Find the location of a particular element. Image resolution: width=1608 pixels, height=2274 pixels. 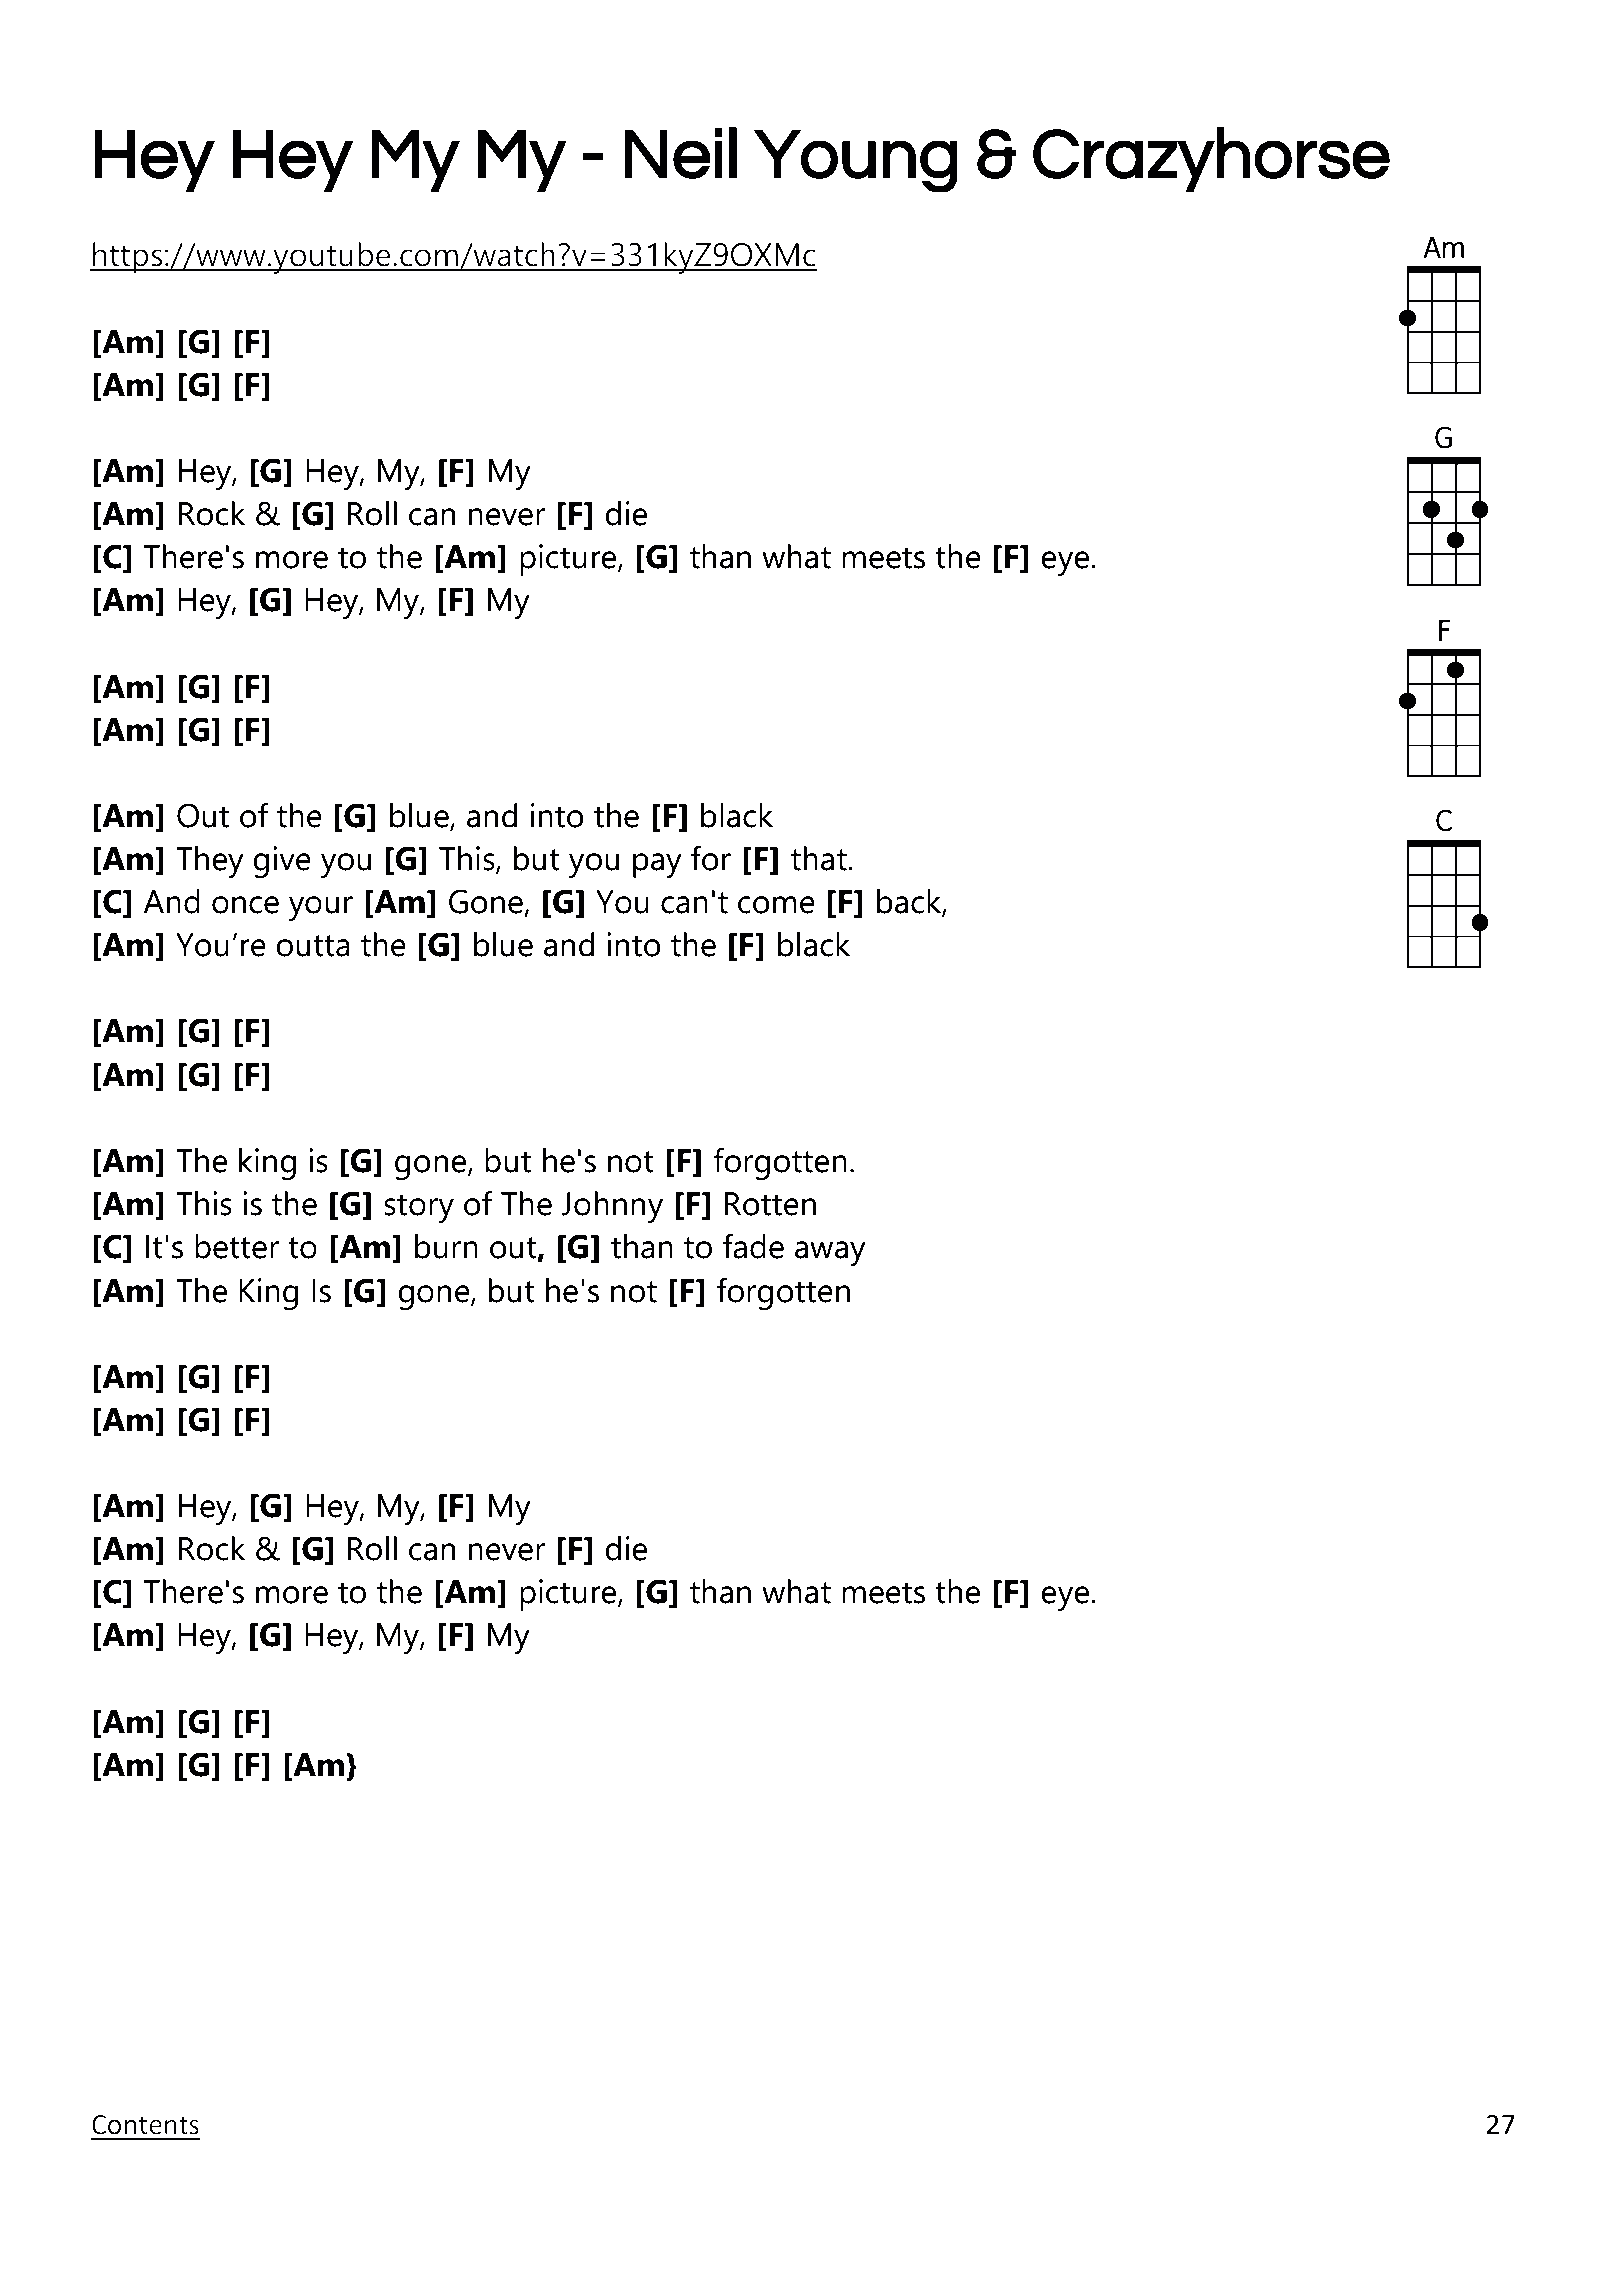

better is located at coordinates (237, 1246).
